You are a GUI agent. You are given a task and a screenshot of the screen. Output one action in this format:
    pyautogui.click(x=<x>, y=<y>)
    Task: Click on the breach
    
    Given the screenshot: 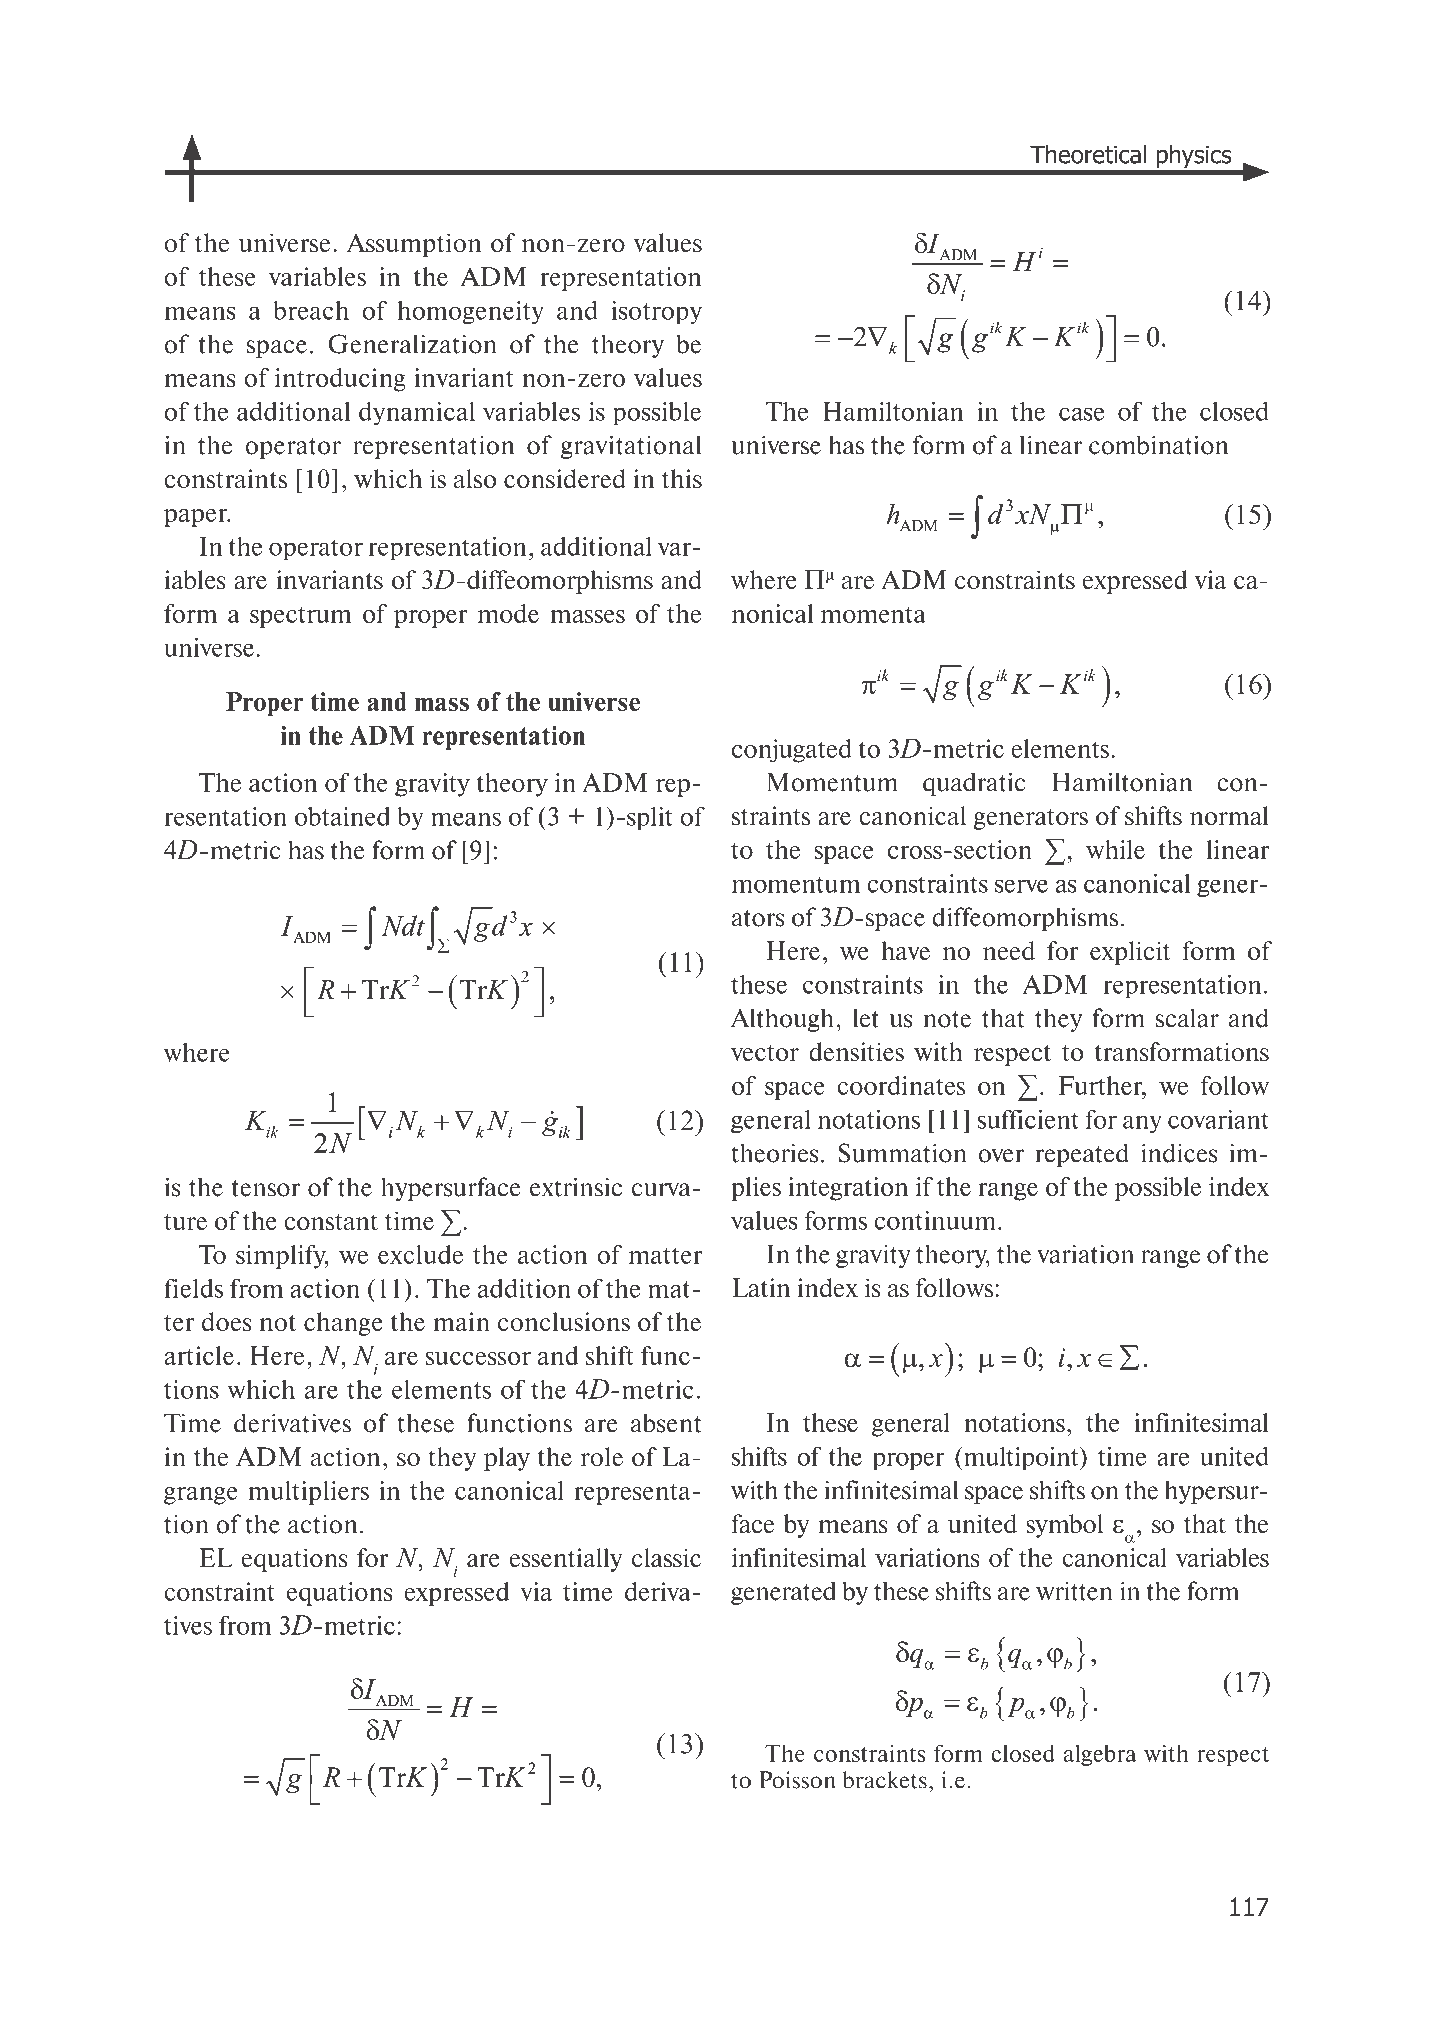 What is the action you would take?
    pyautogui.click(x=311, y=310)
